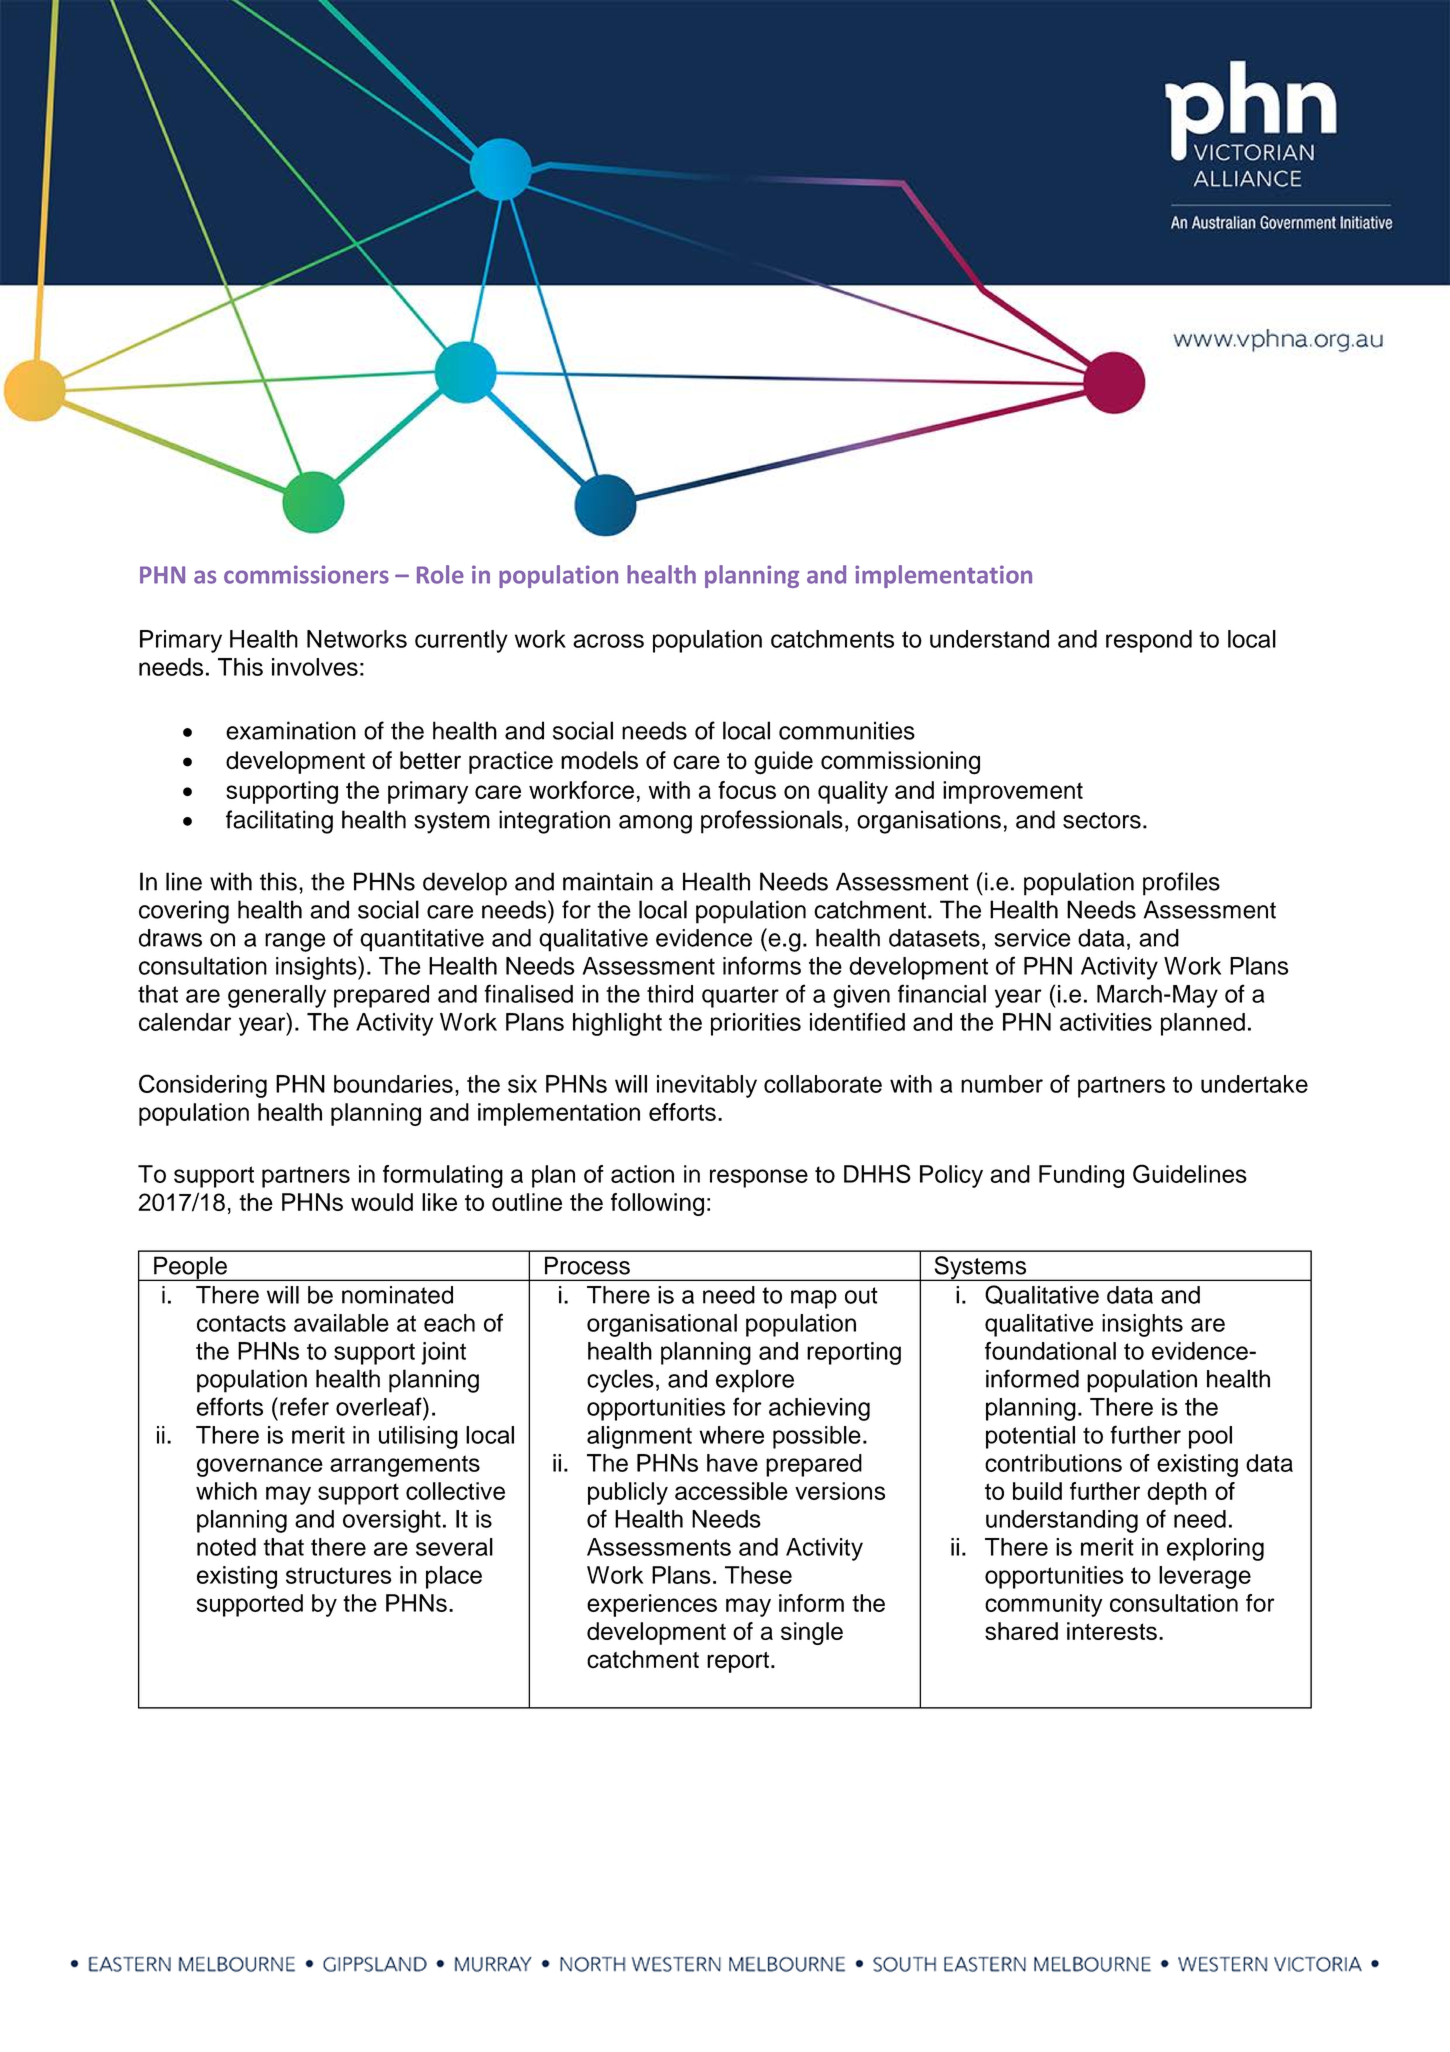  Describe the element at coordinates (338, 1575) in the screenshot. I see `structures` at that location.
